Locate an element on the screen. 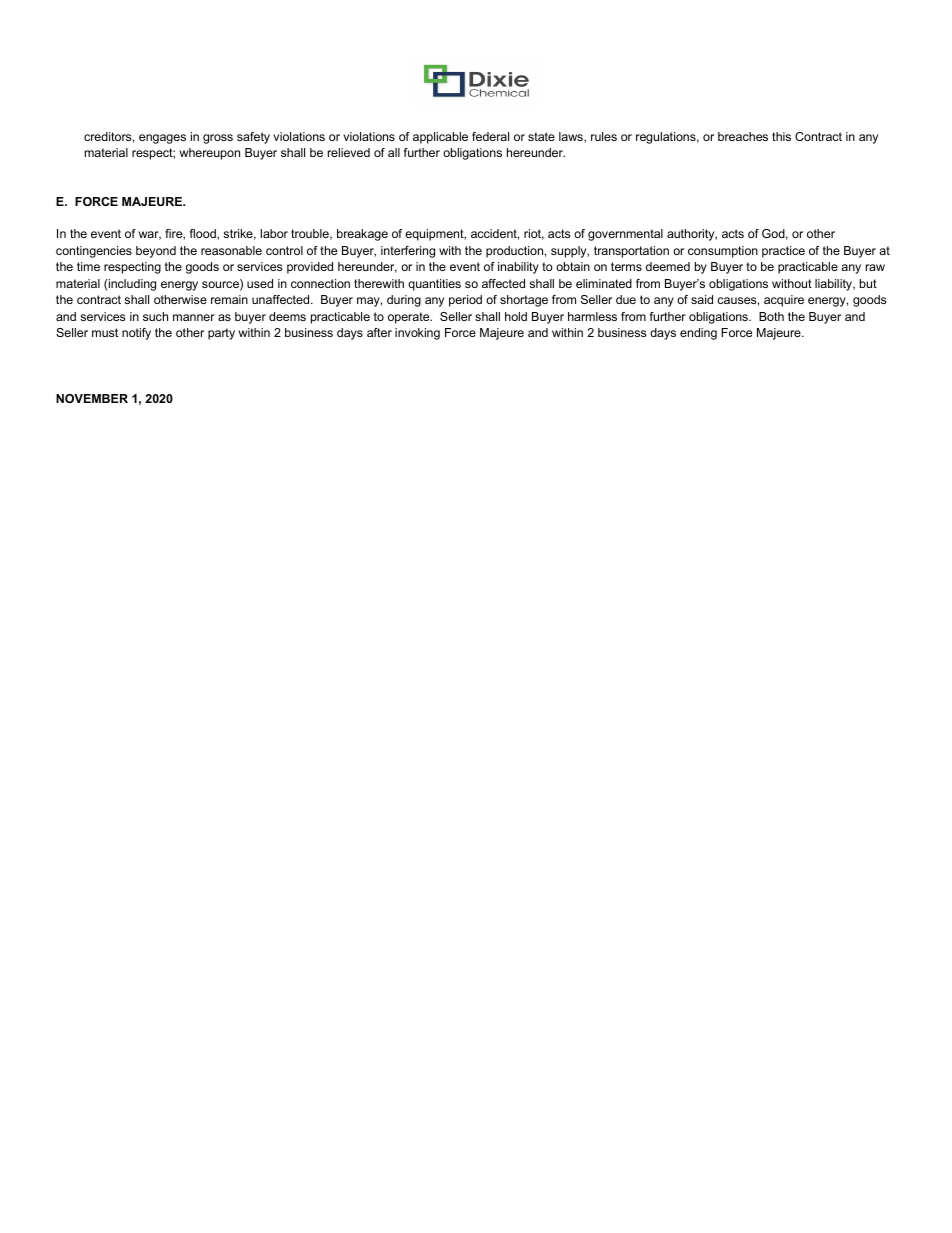 Image resolution: width=952 pixels, height=1233 pixels. interfering is located at coordinates (408, 252).
